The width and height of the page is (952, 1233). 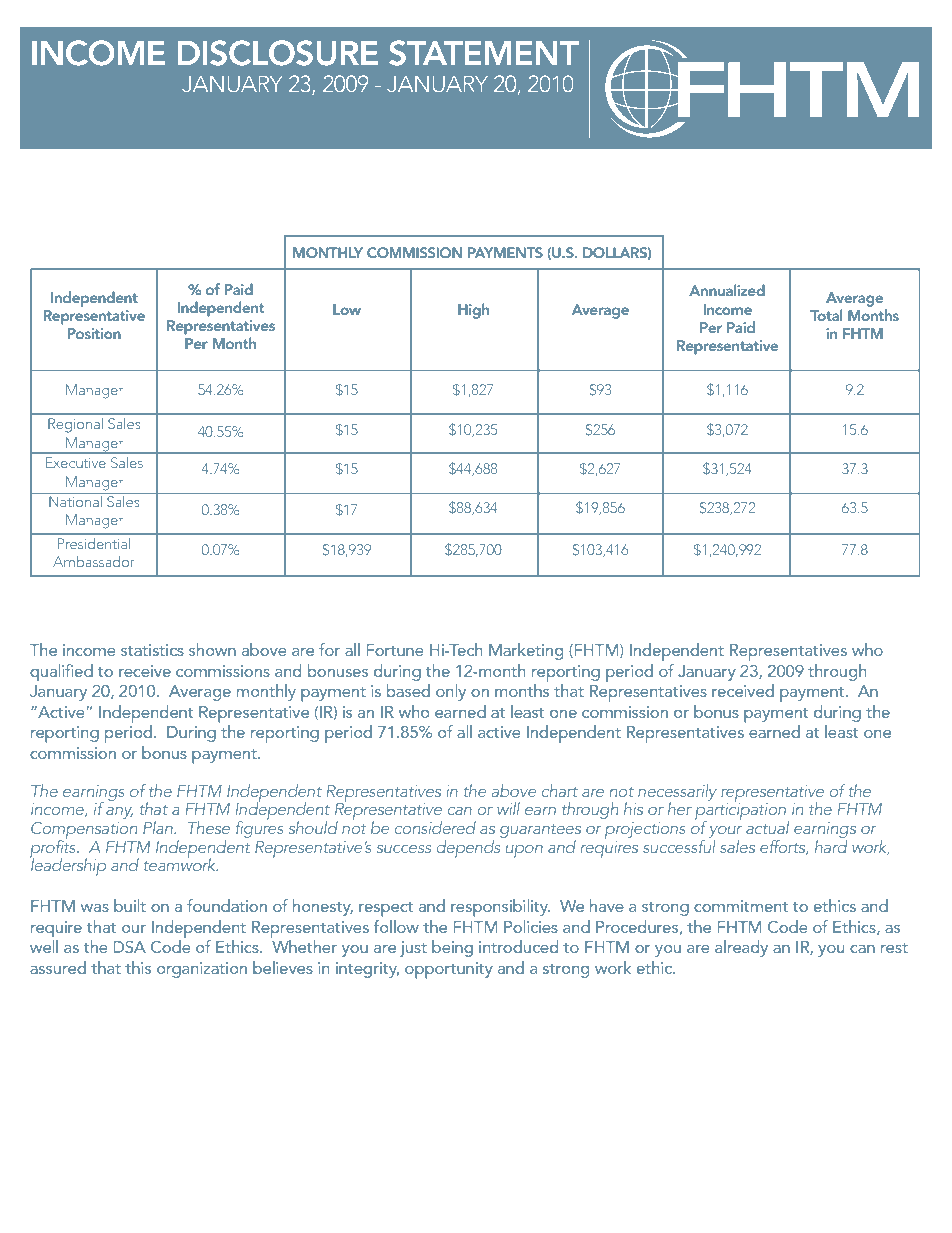 I want to click on Fortune, so click(x=395, y=650).
